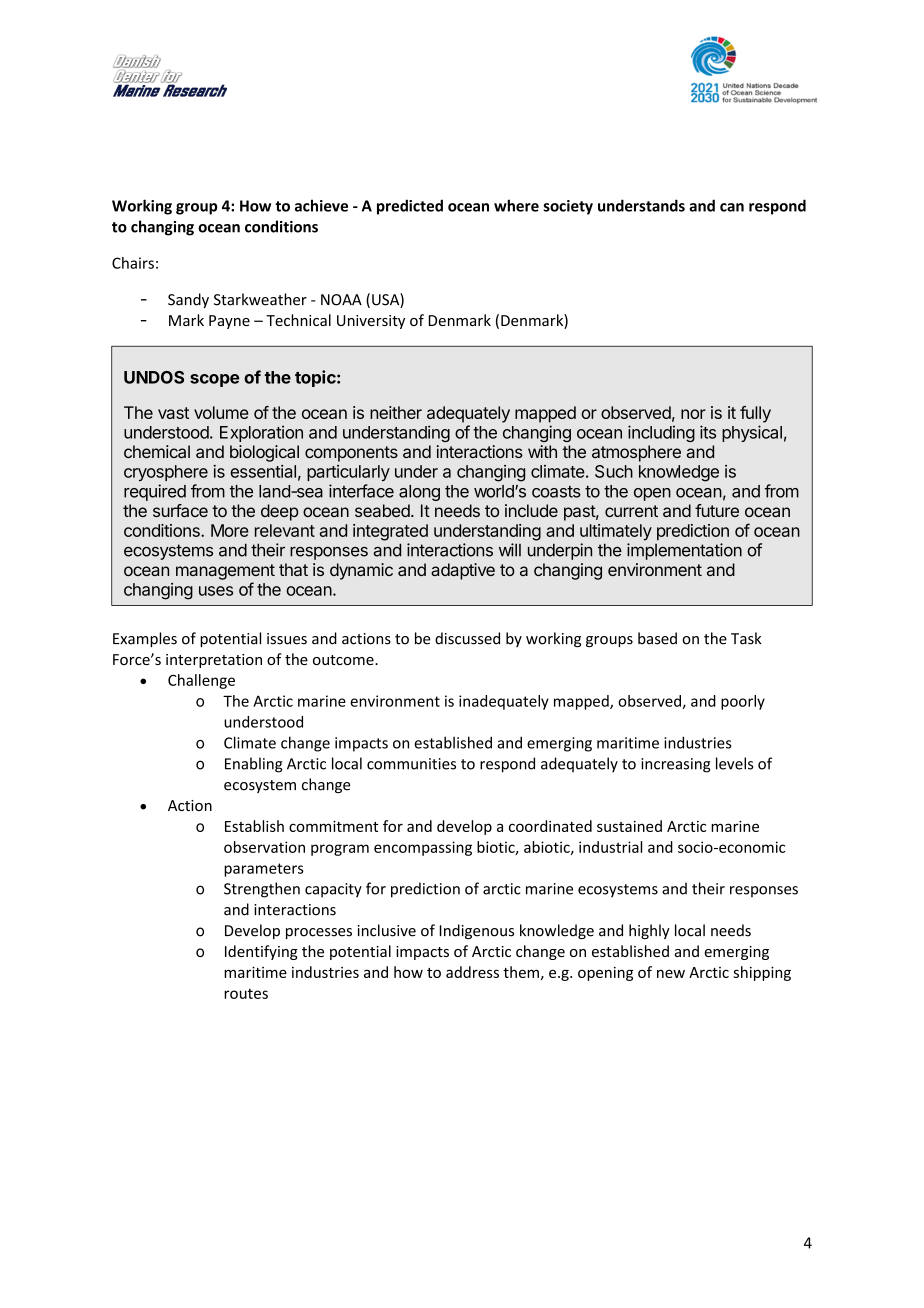 The image size is (924, 1308). What do you see at coordinates (201, 681) in the screenshot?
I see `Challenge` at bounding box center [201, 681].
